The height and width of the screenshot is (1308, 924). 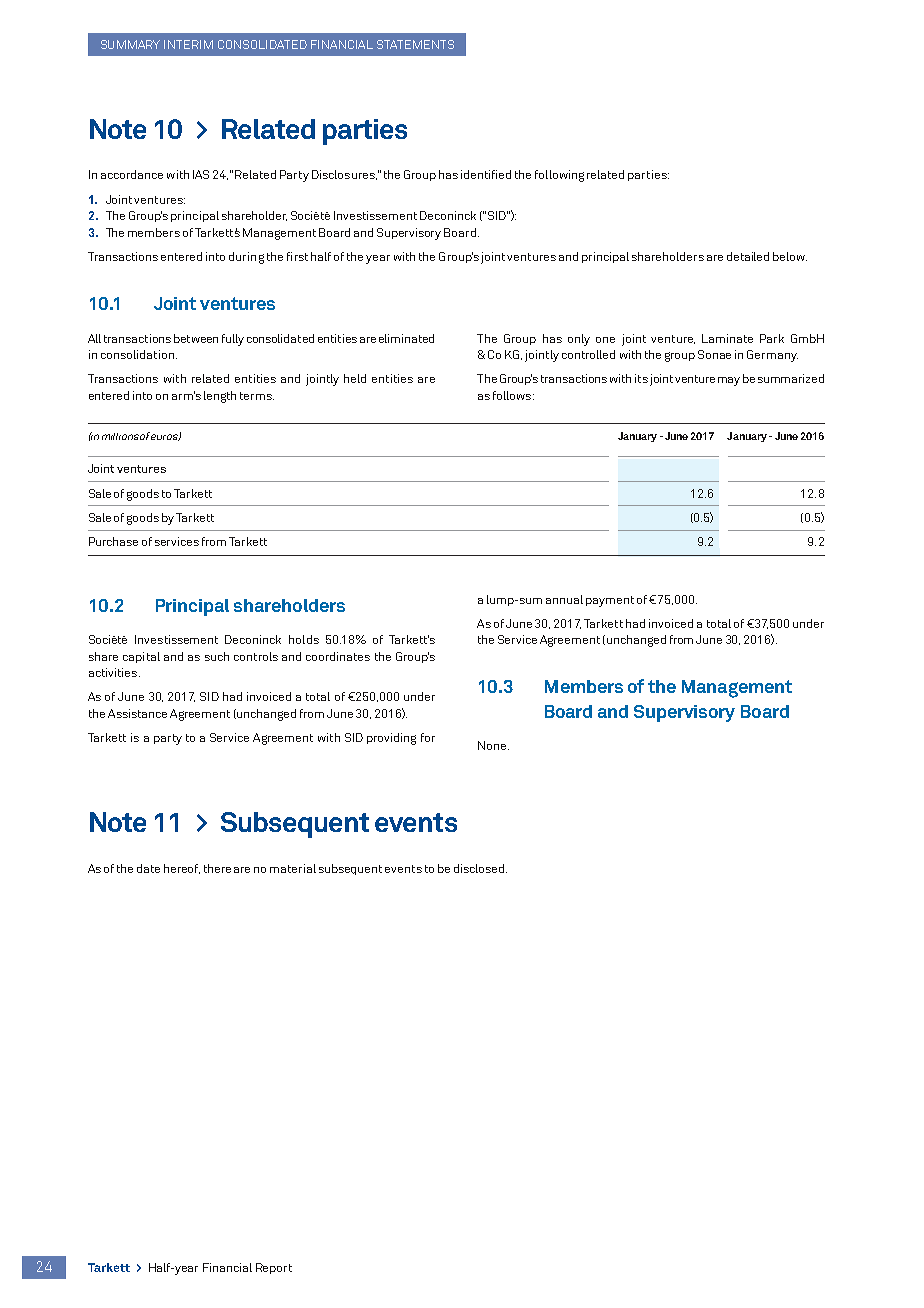 I want to click on for, so click(x=428, y=737).
